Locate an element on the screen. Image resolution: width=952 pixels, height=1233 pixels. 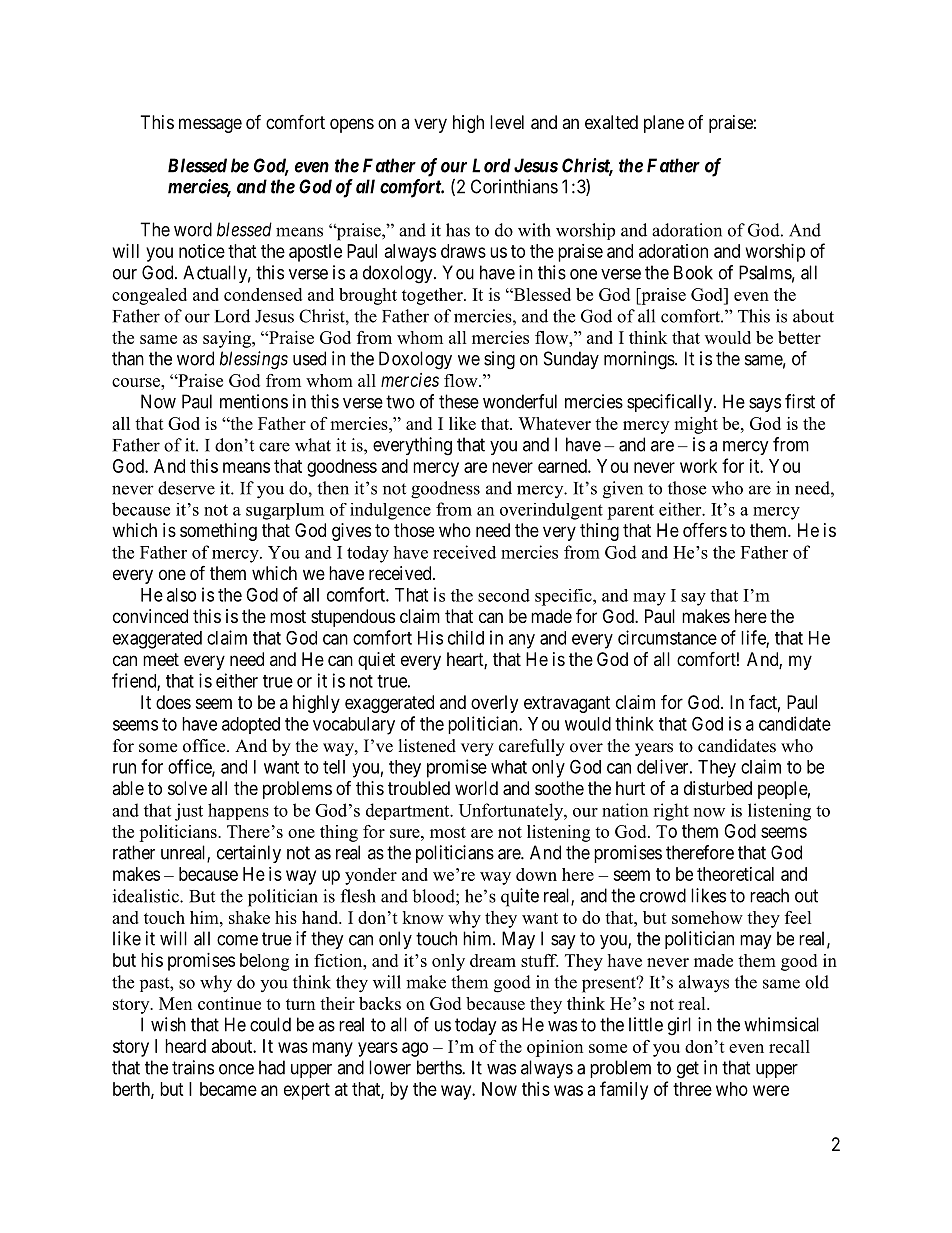
were is located at coordinates (771, 1090).
